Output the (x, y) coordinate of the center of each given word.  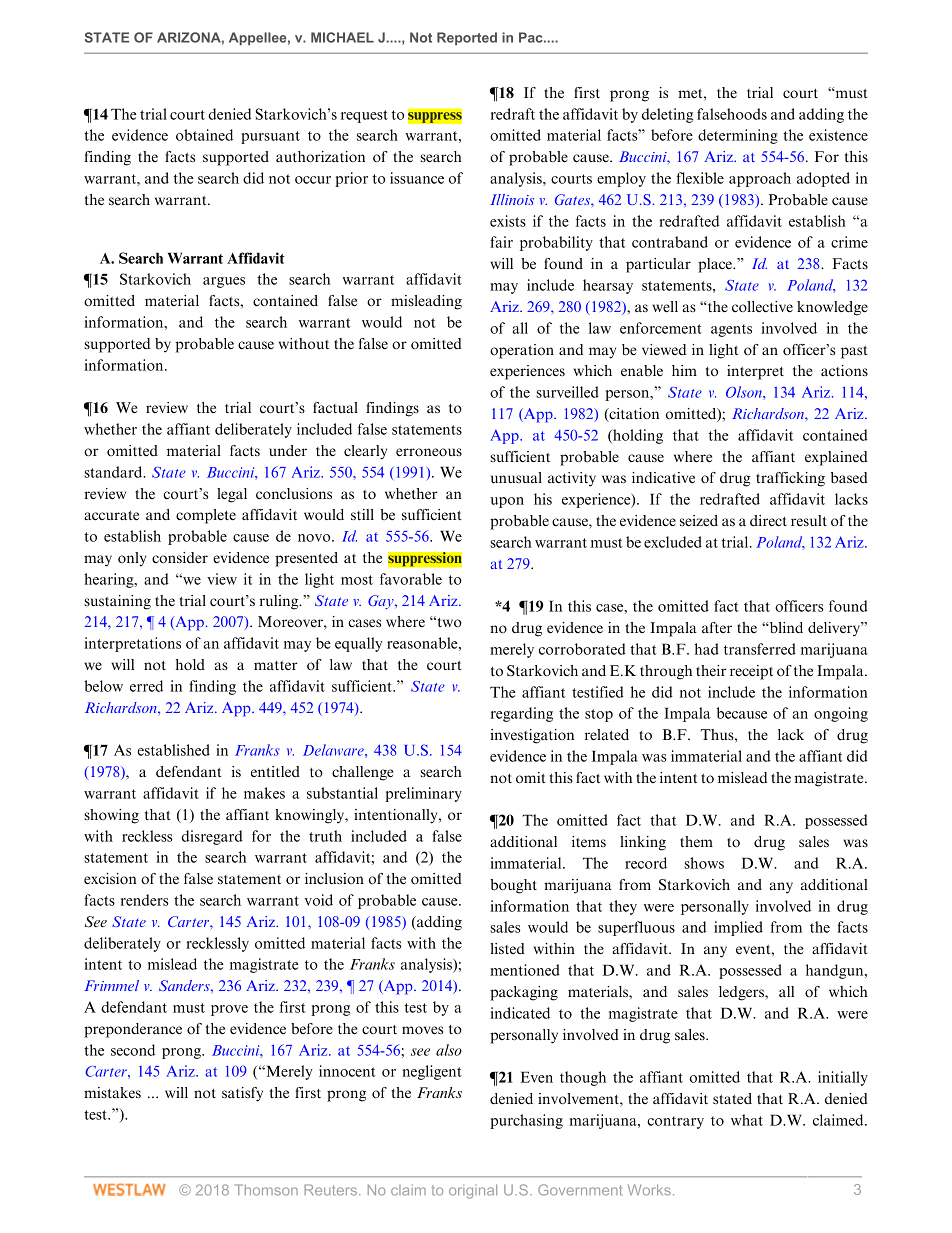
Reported (467, 38)
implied (738, 928)
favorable (411, 579)
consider (180, 558)
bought (513, 886)
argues (224, 282)
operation (522, 351)
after (717, 627)
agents (731, 330)
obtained (204, 135)
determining (738, 136)
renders (144, 900)
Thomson (266, 1190)
